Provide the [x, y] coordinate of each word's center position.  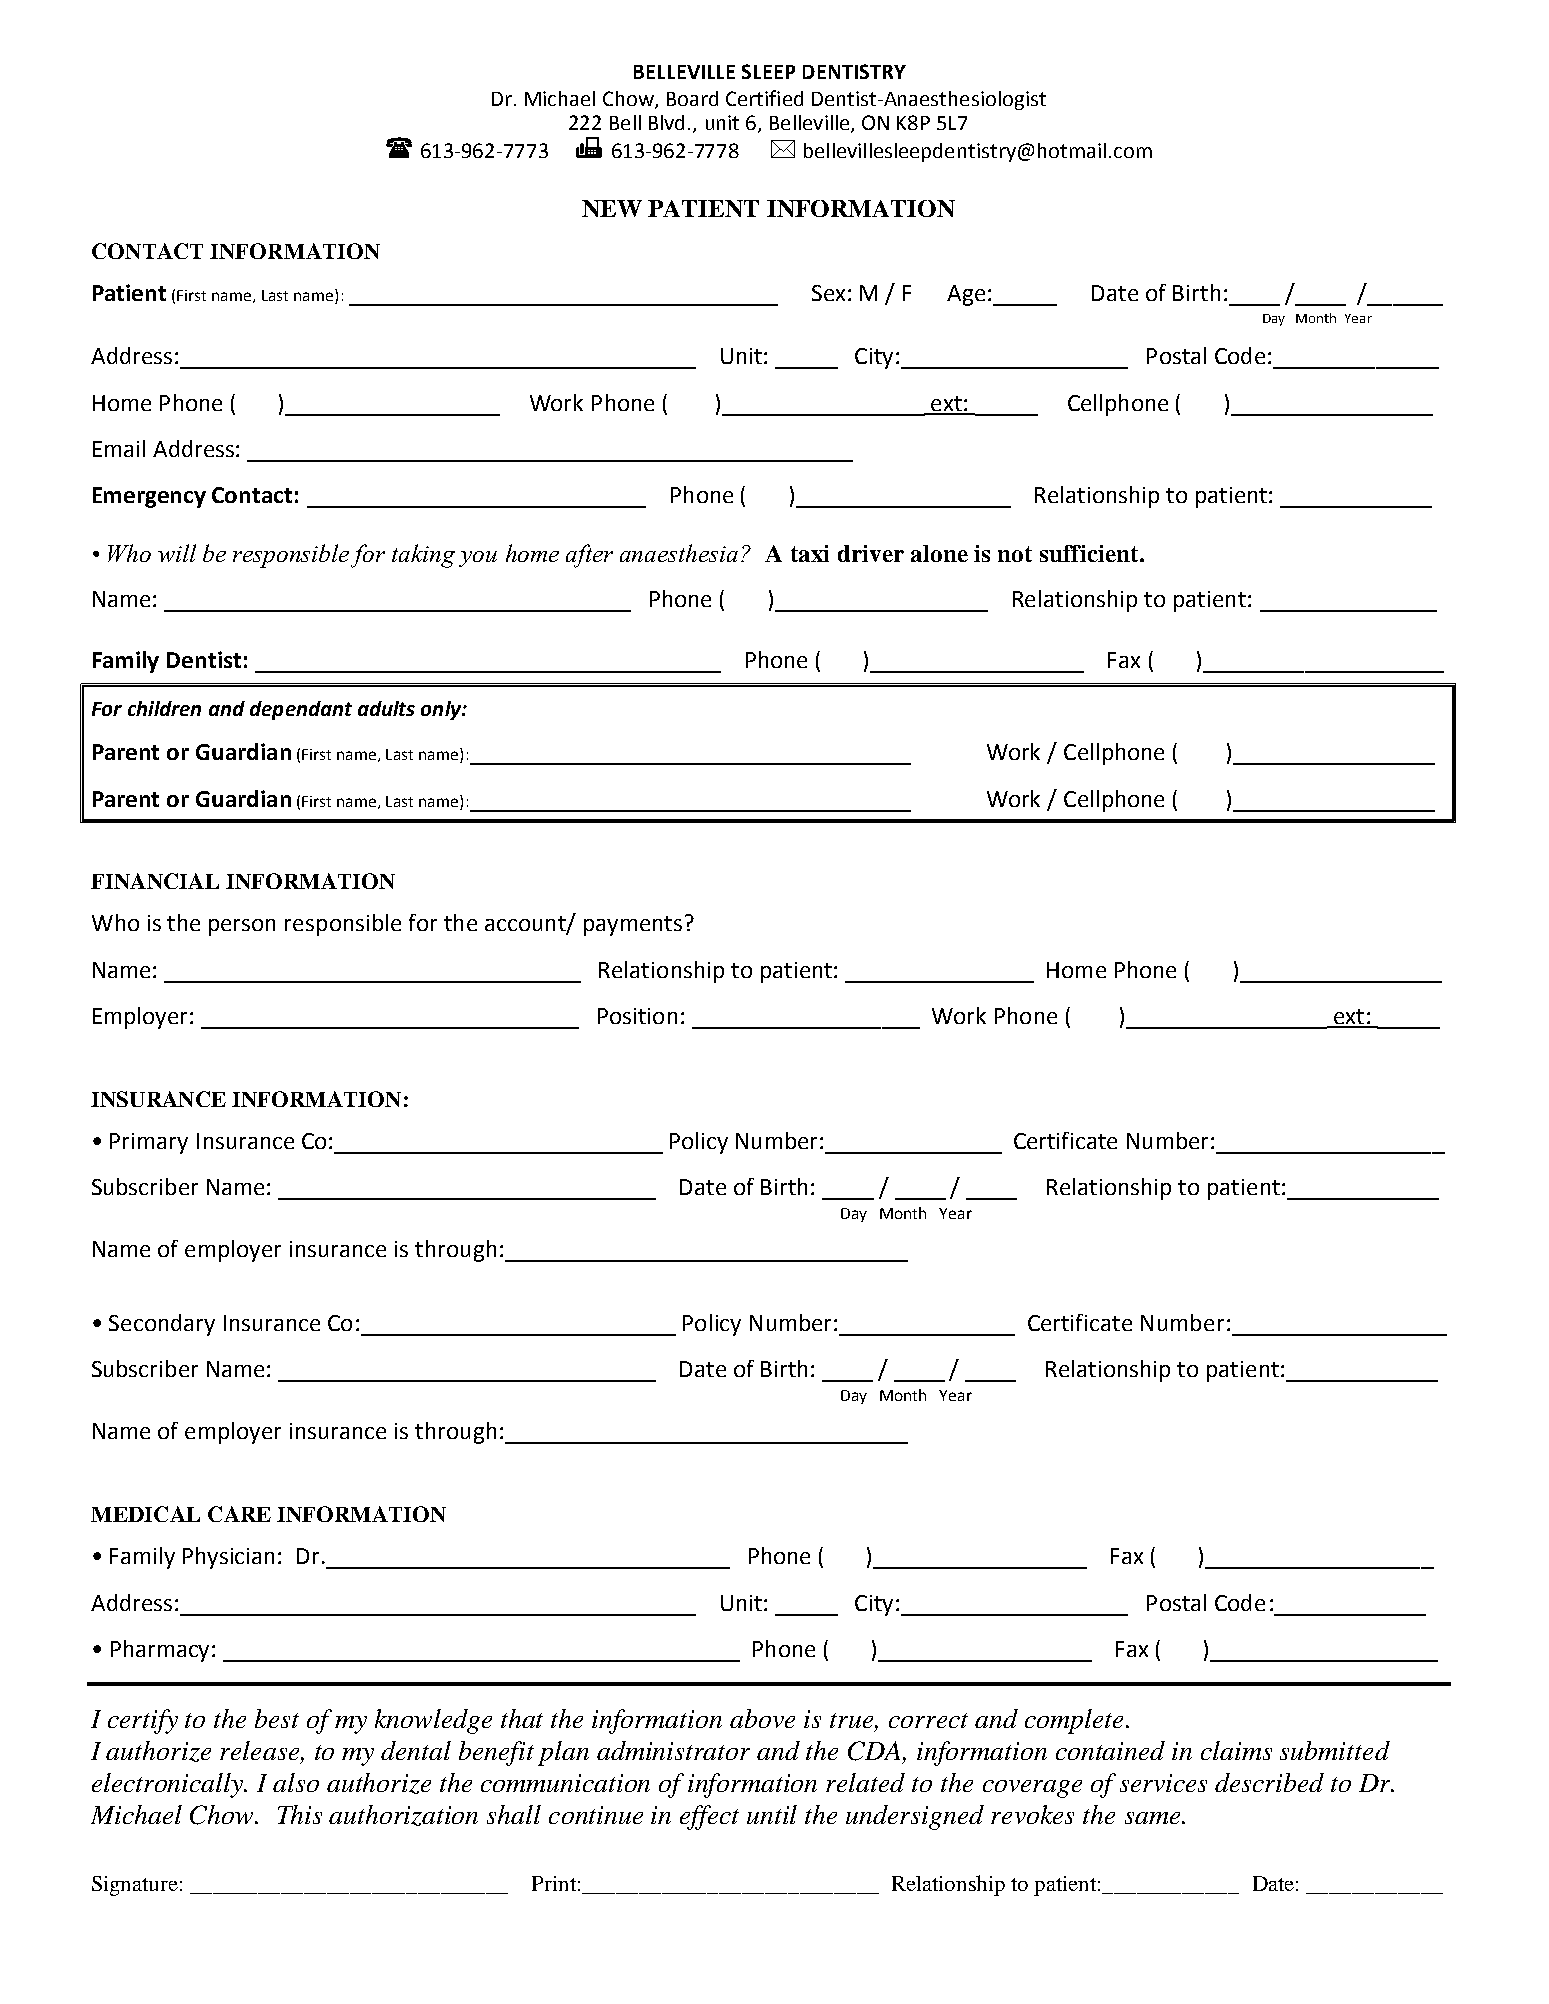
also [296, 1782]
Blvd [666, 122]
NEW [612, 208]
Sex [828, 293]
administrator [673, 1750]
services [1163, 1783]
